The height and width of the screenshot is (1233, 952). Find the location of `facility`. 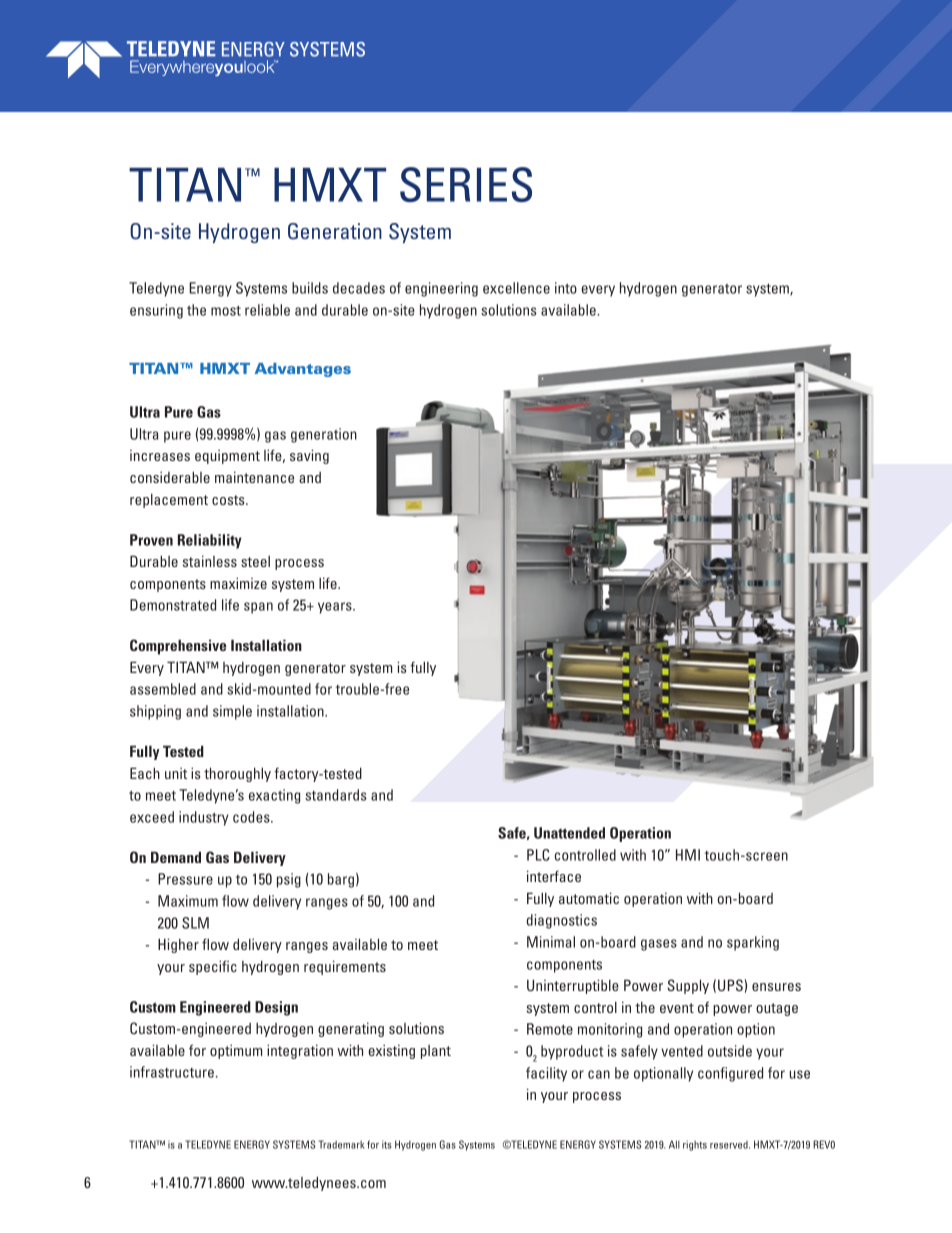

facility is located at coordinates (546, 1074).
